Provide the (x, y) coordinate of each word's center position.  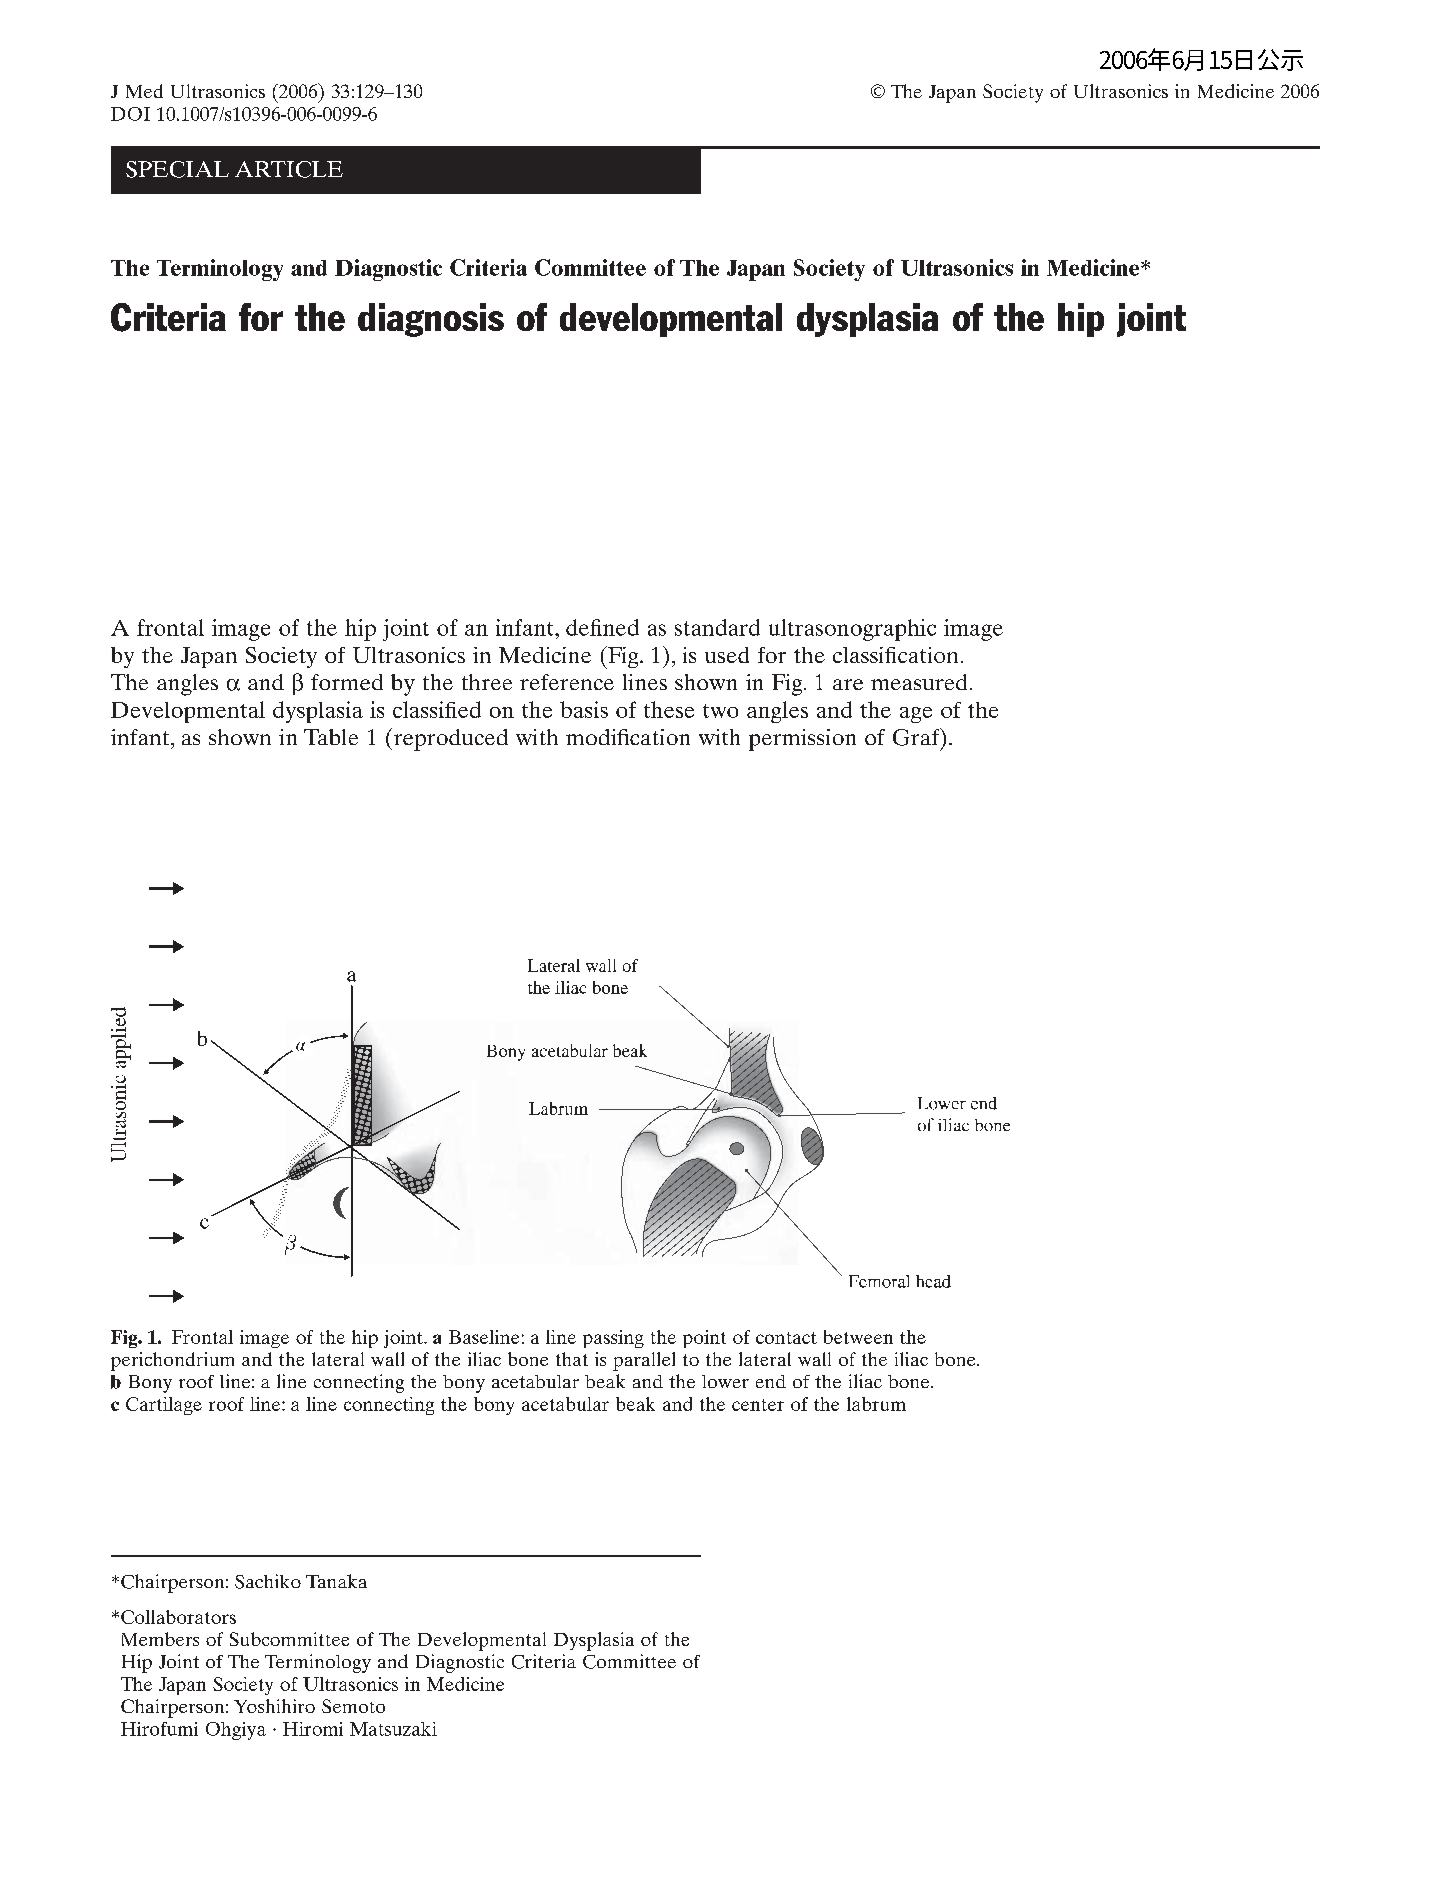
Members (160, 1639)
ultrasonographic (852, 630)
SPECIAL (177, 169)
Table (331, 737)
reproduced (449, 739)
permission (802, 740)
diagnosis (431, 320)
